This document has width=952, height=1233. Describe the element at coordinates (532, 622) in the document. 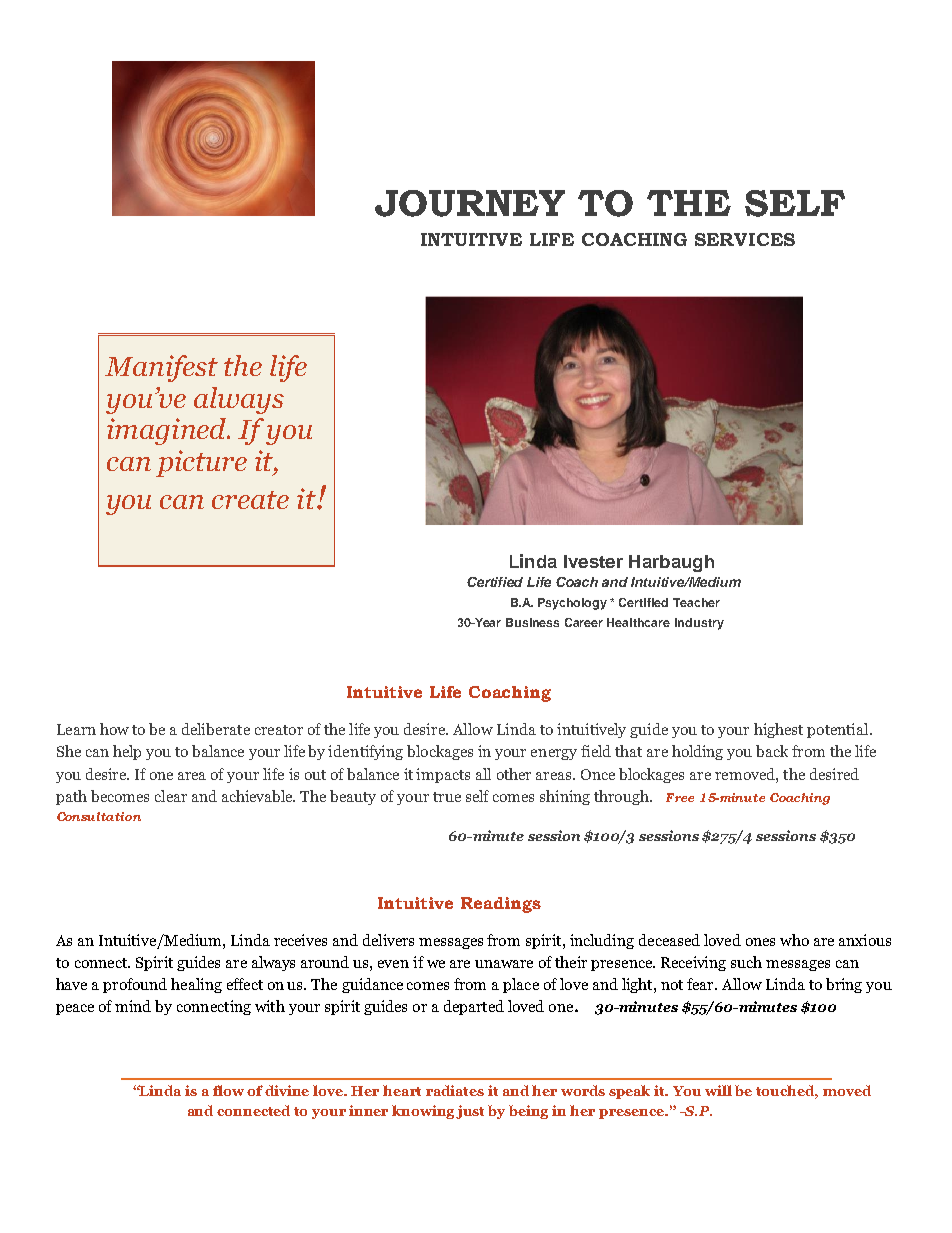

I see `Business` at that location.
